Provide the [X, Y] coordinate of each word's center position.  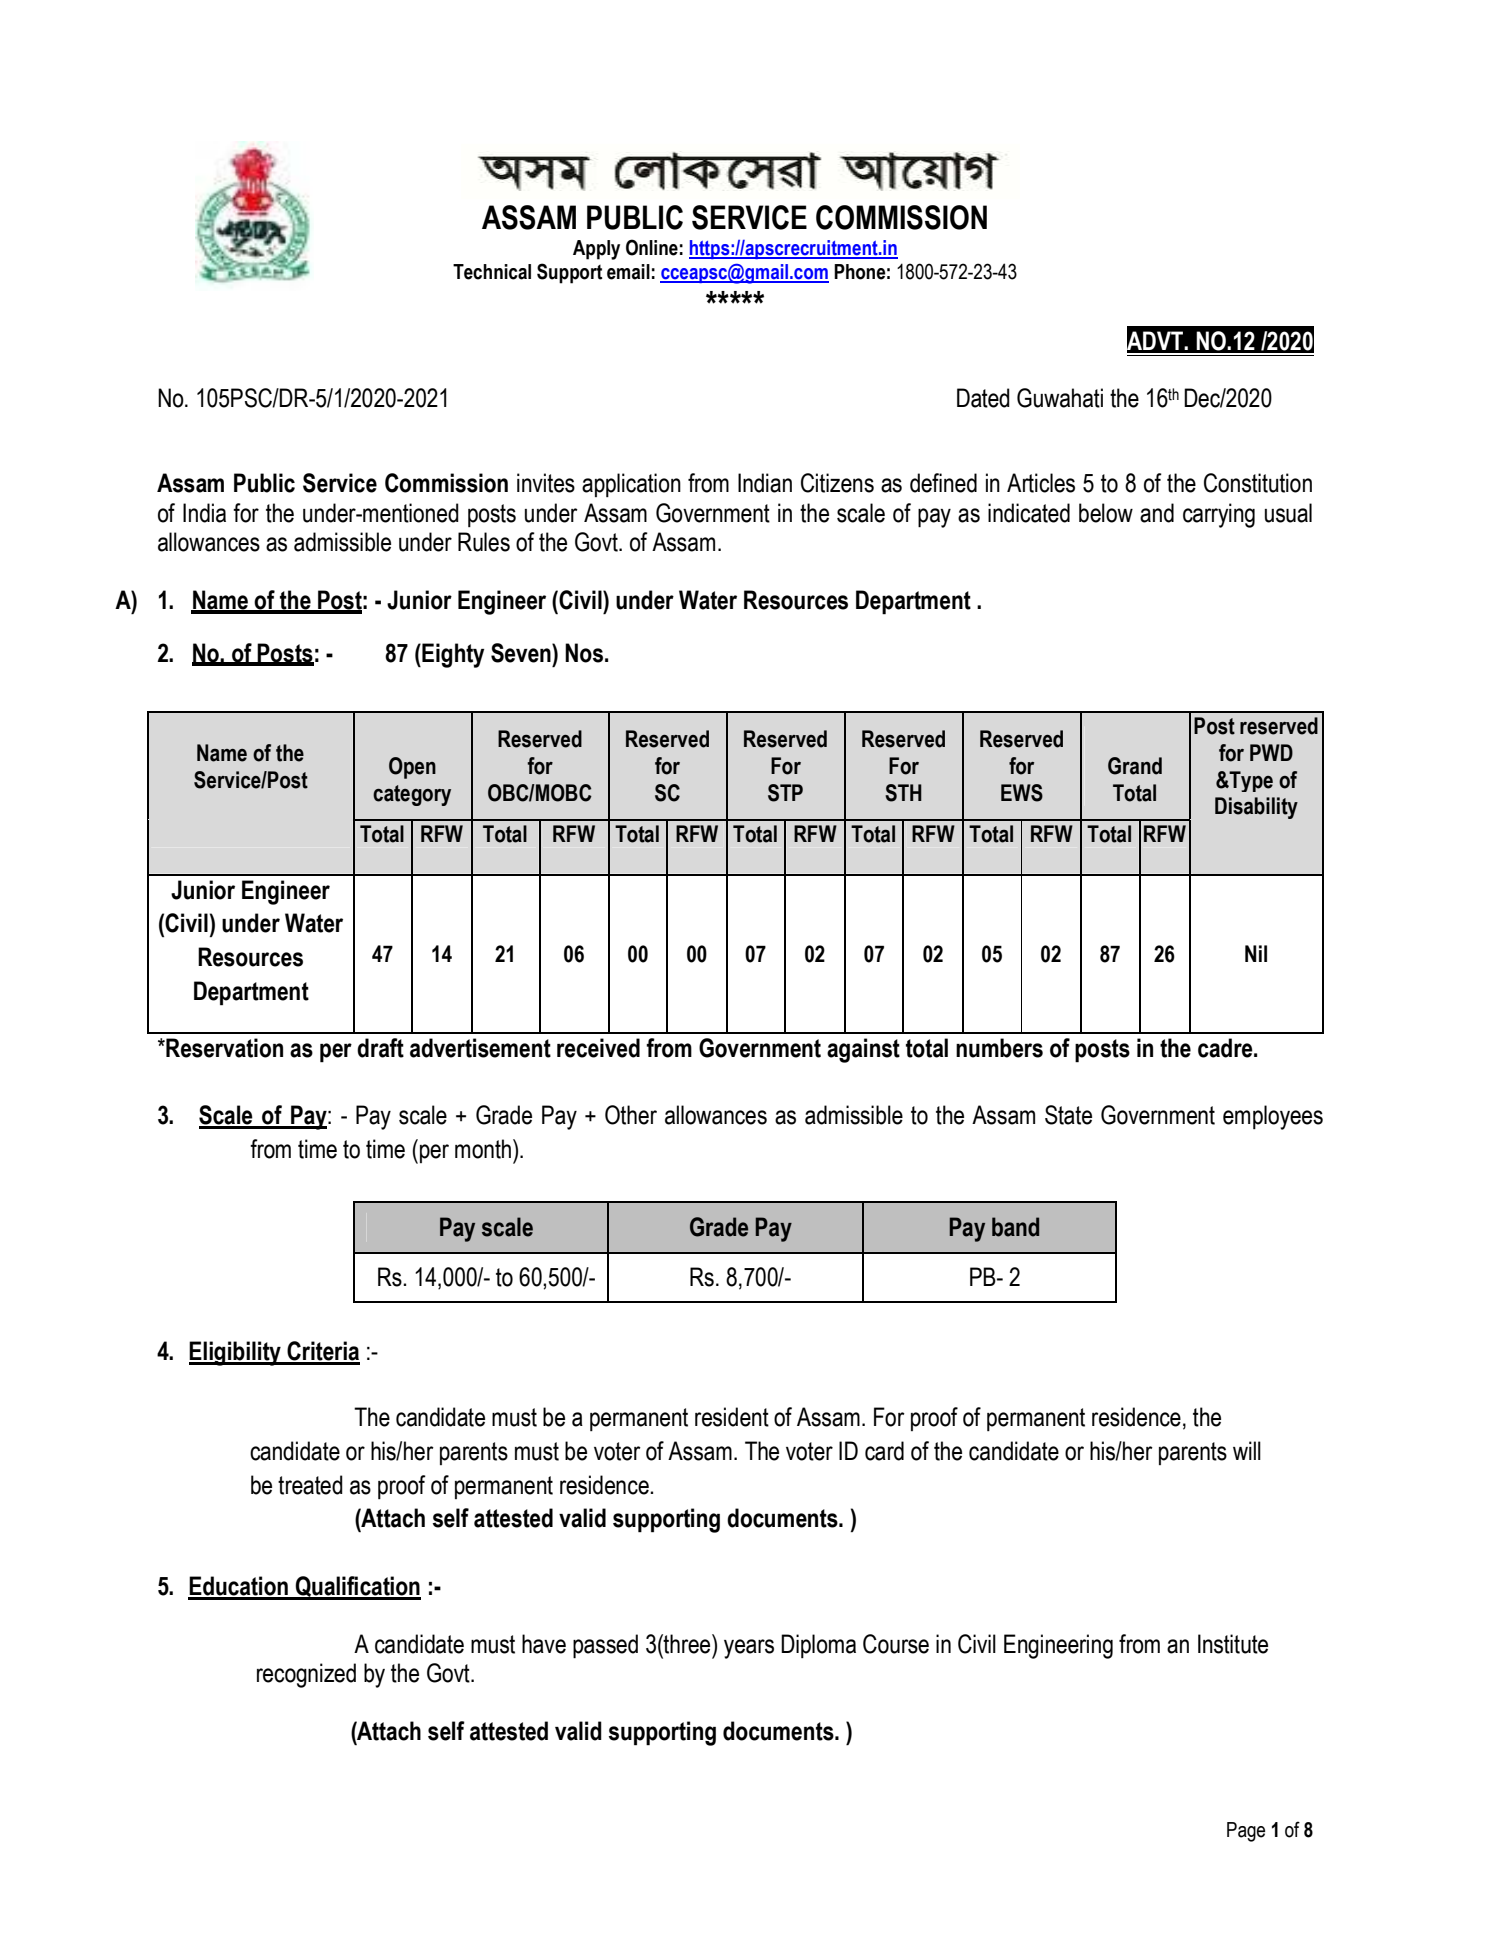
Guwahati [1060, 398]
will [1247, 1450]
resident [732, 1417]
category [412, 795]
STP [785, 793]
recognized [306, 1675]
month [483, 1149]
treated [310, 1485]
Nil [1256, 953]
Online [652, 247]
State [1068, 1115]
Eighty [452, 655]
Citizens [837, 483]
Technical [492, 272]
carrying [1219, 515]
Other [631, 1115]
